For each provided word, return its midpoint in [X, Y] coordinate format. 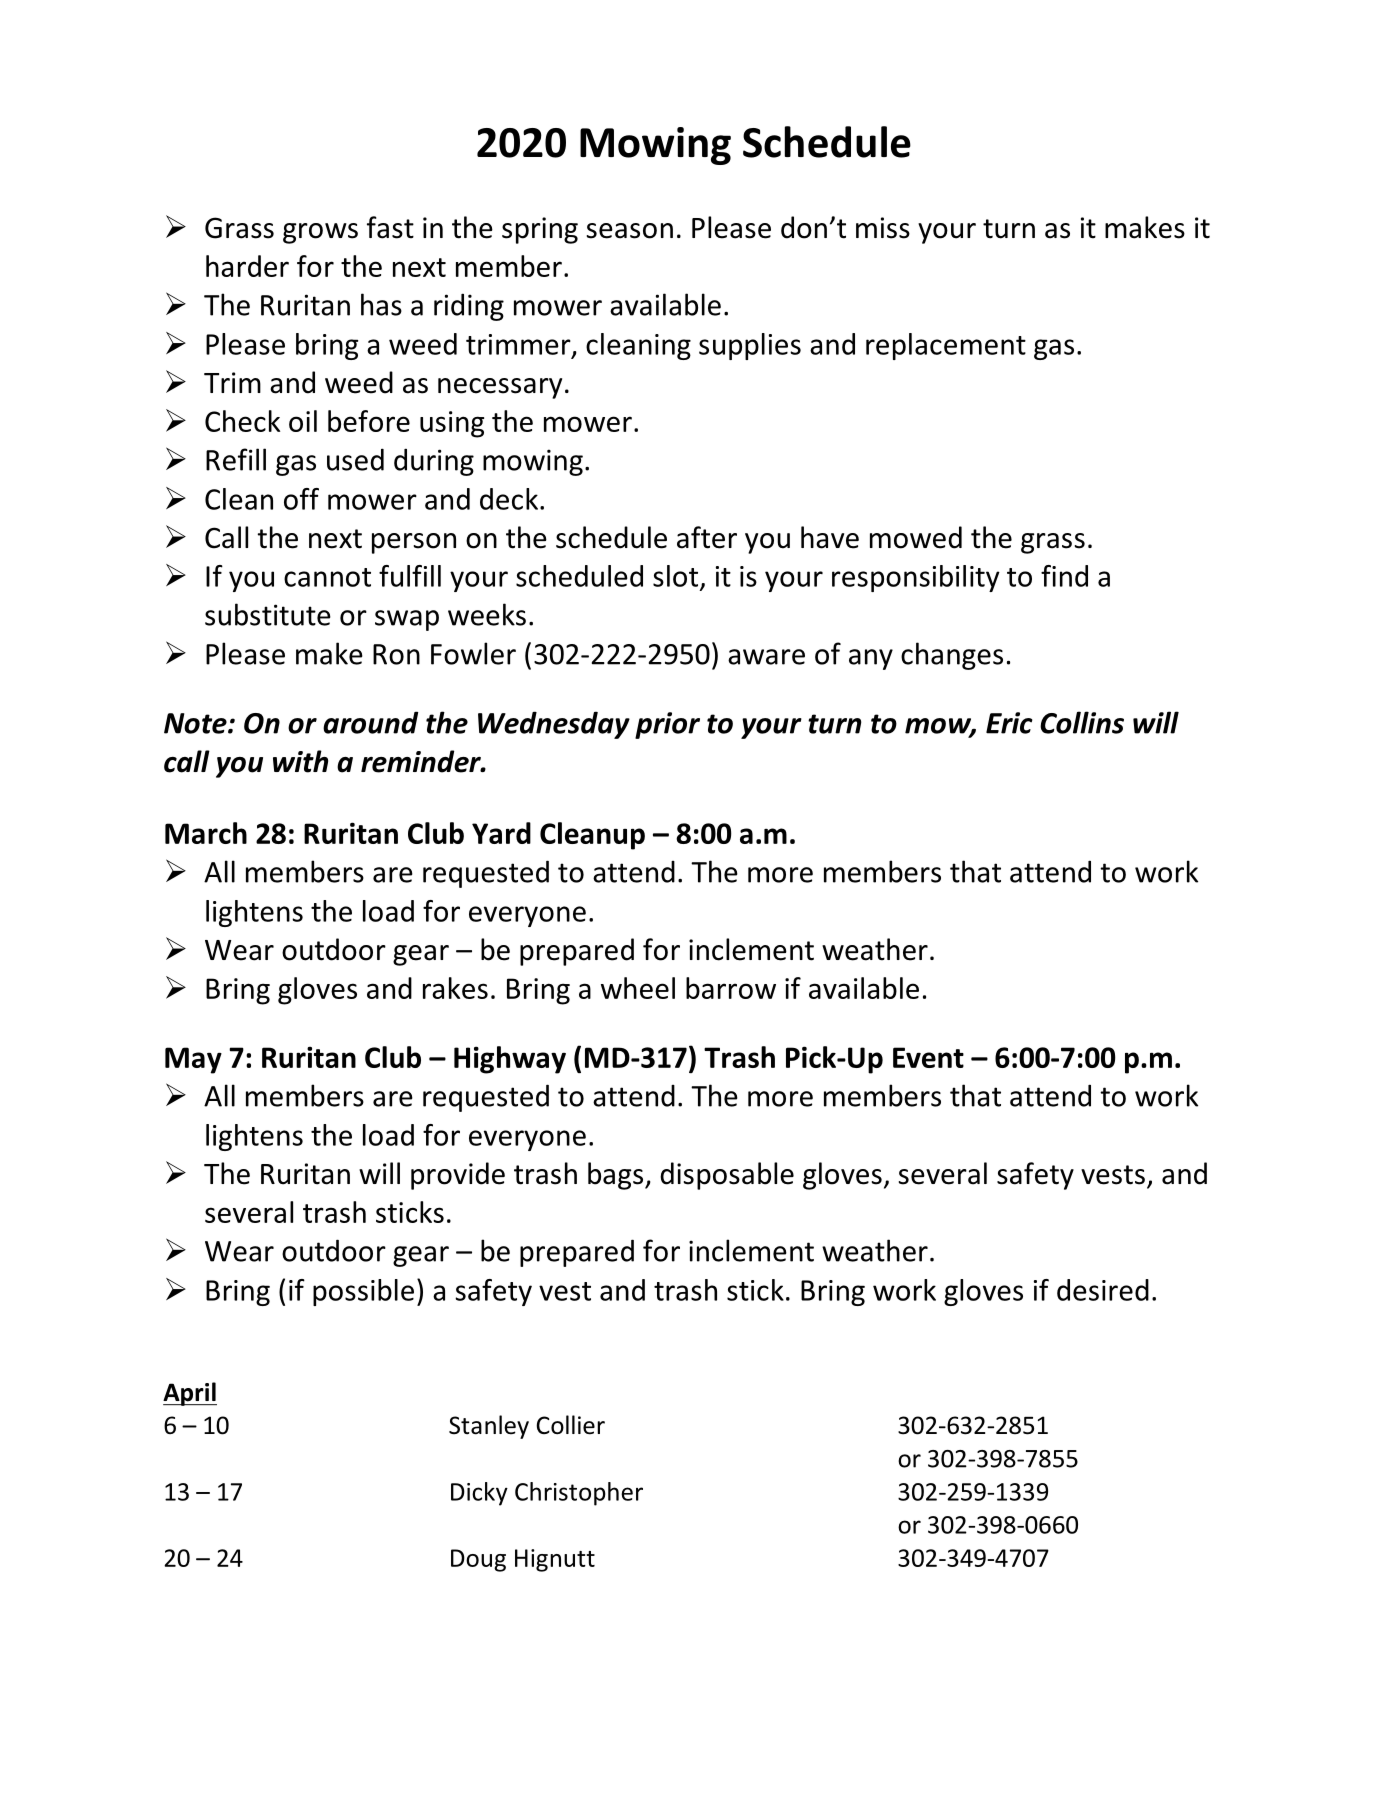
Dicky [479, 1494]
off [301, 499]
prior [667, 725]
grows [320, 233]
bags [617, 1176]
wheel [638, 988]
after [707, 537]
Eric [1009, 723]
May [193, 1060]
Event [928, 1057]
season [630, 231]
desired [1103, 1290]
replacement [946, 346]
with [300, 761]
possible [363, 1292]
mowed [916, 537]
